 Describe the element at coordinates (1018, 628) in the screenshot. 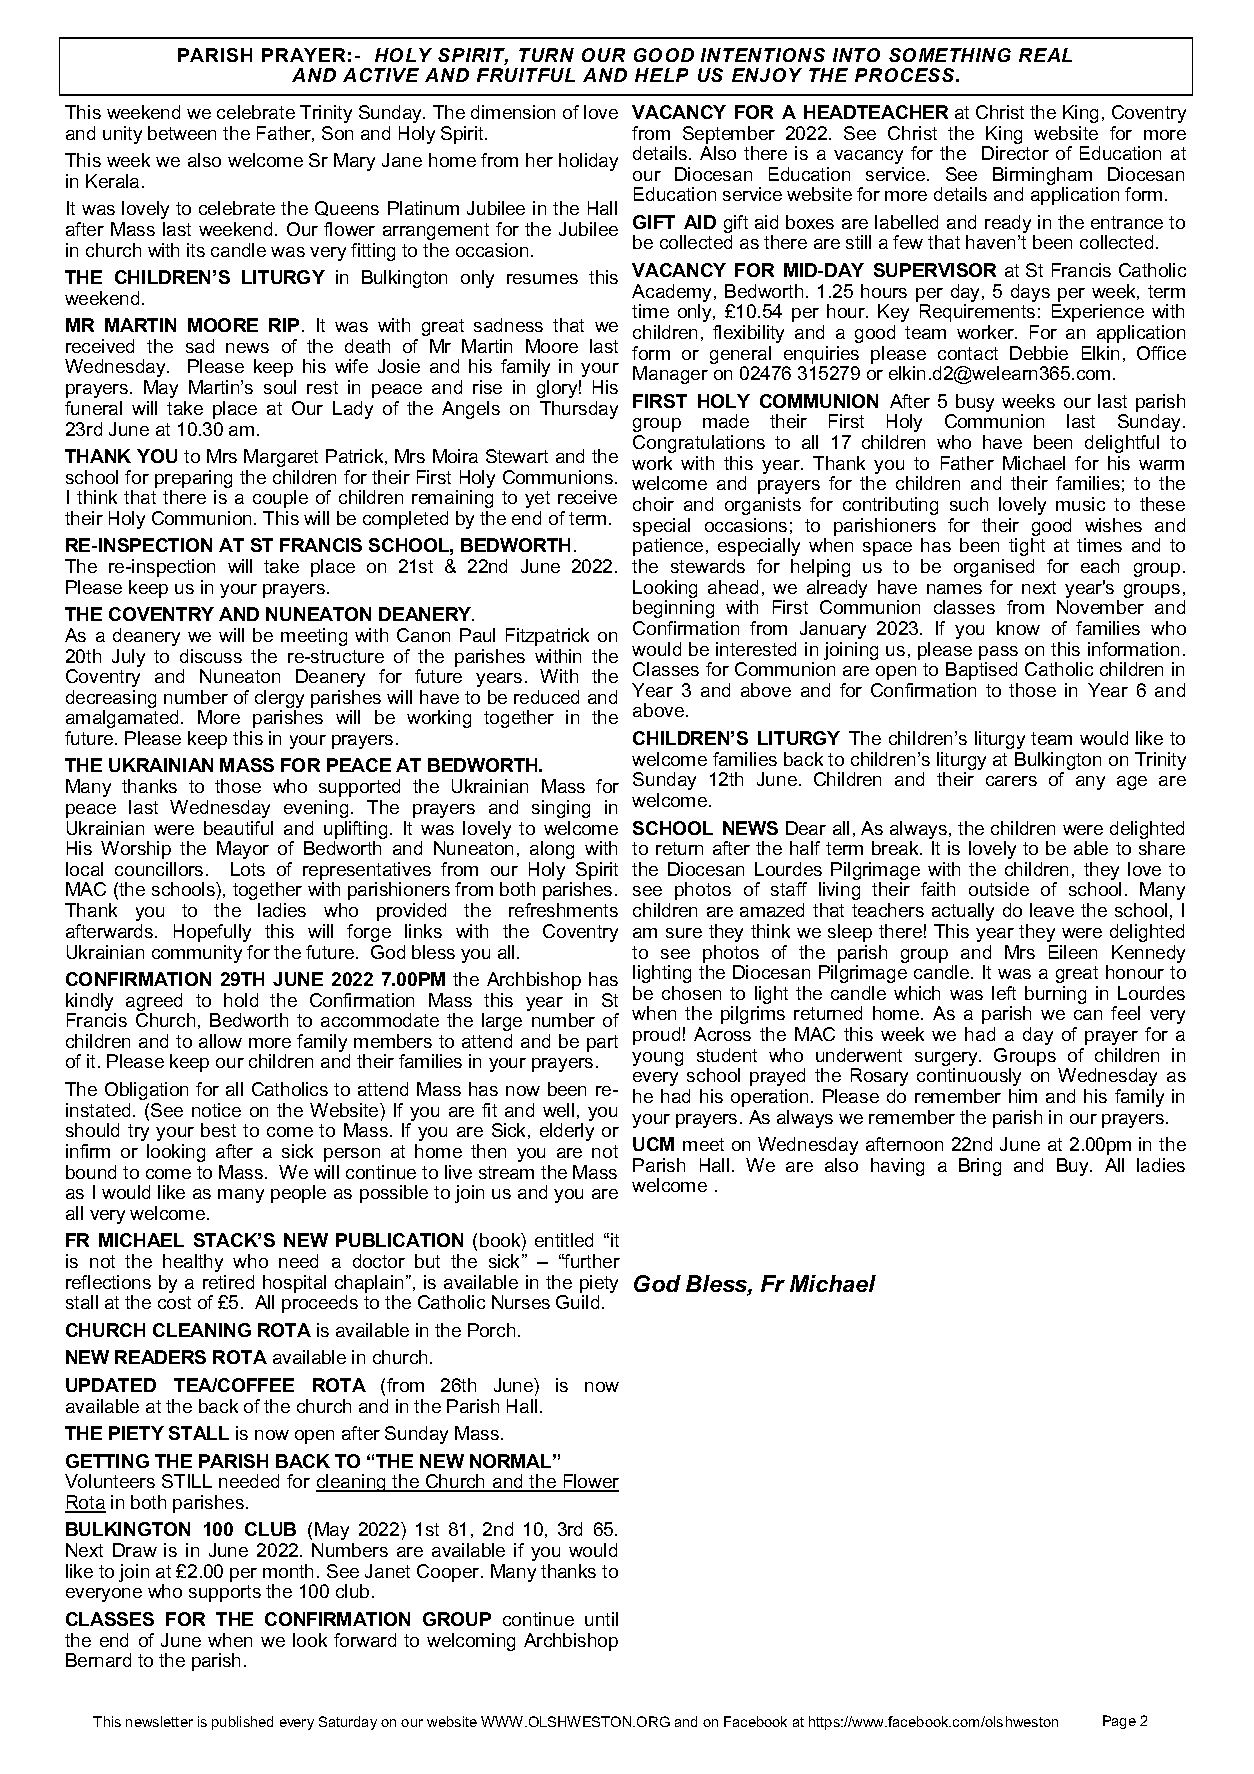

I see `know` at that location.
